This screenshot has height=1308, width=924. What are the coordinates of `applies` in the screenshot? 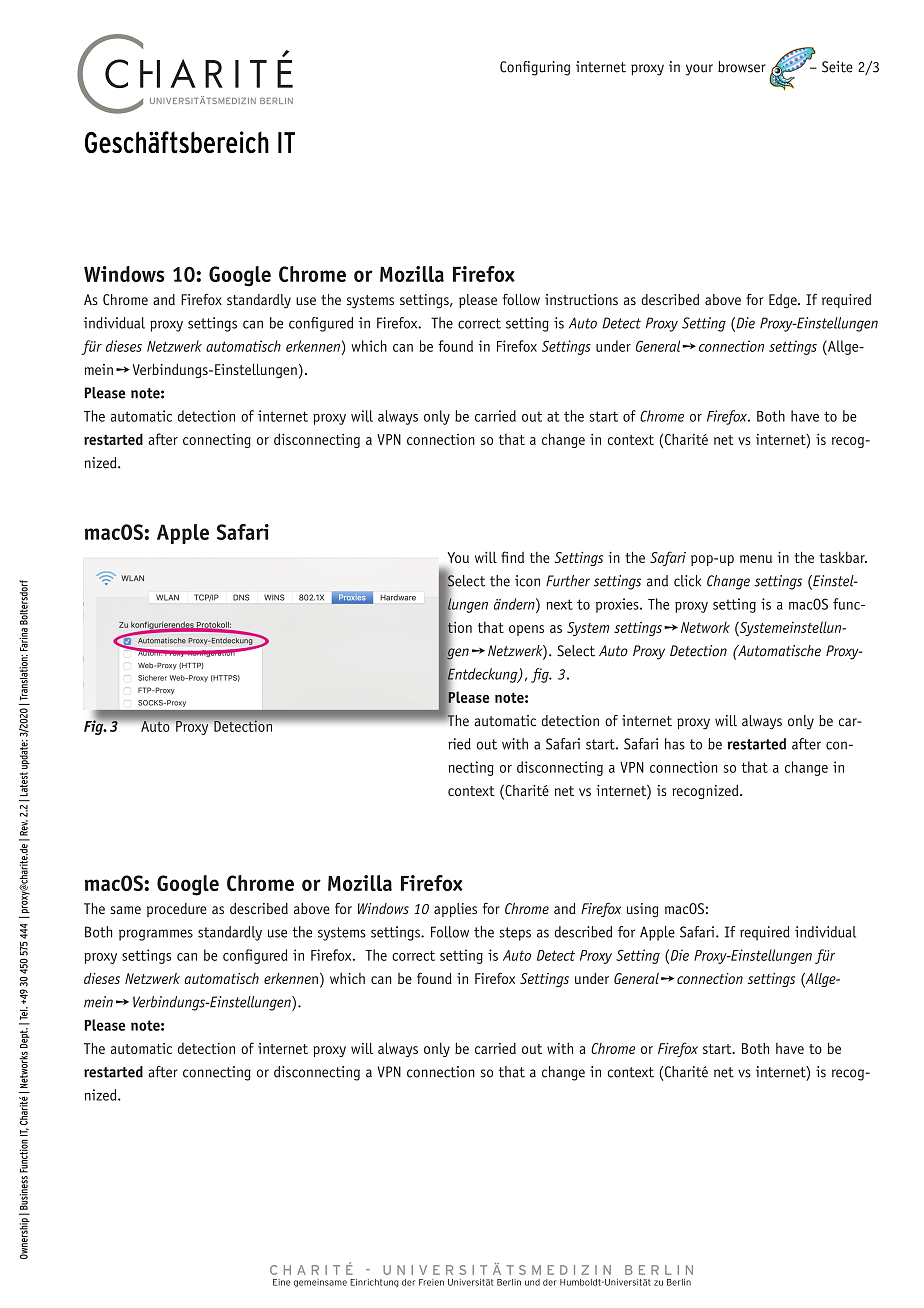 It's located at (455, 910).
